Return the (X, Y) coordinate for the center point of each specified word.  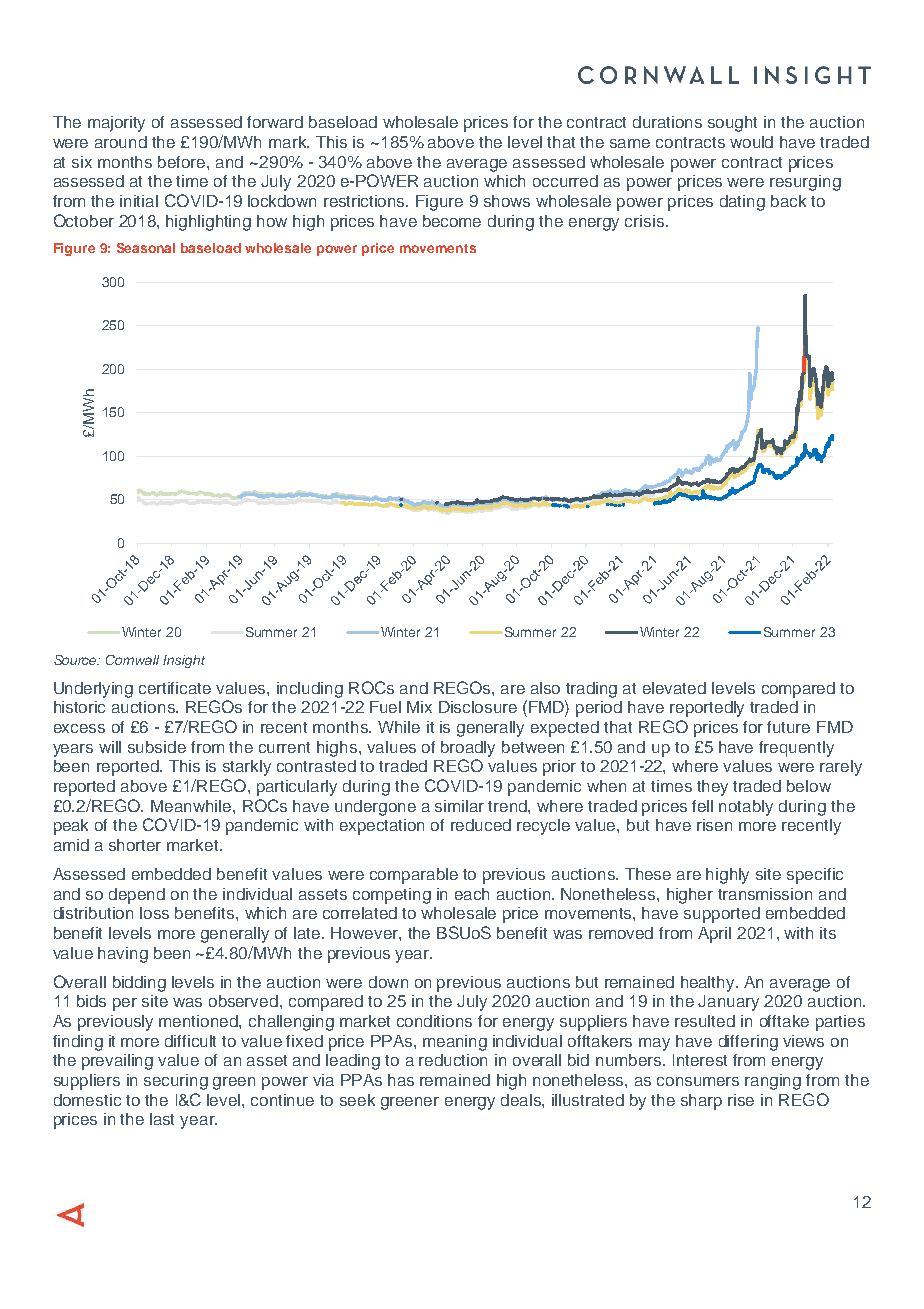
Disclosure (478, 707)
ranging (773, 1082)
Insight (184, 661)
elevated (674, 688)
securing (176, 1082)
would (751, 142)
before (183, 162)
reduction (453, 1060)
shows (507, 201)
